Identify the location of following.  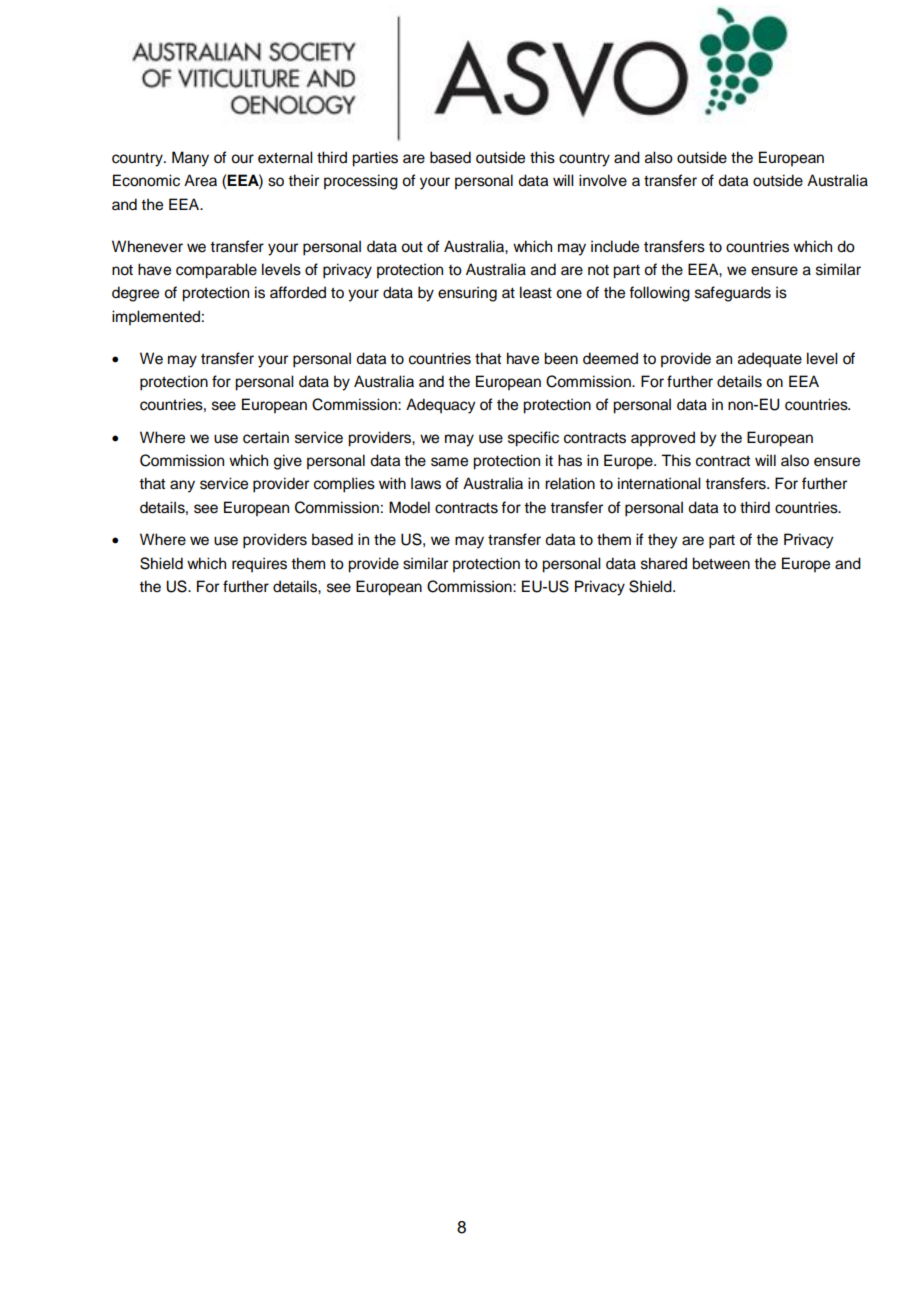
(659, 294).
